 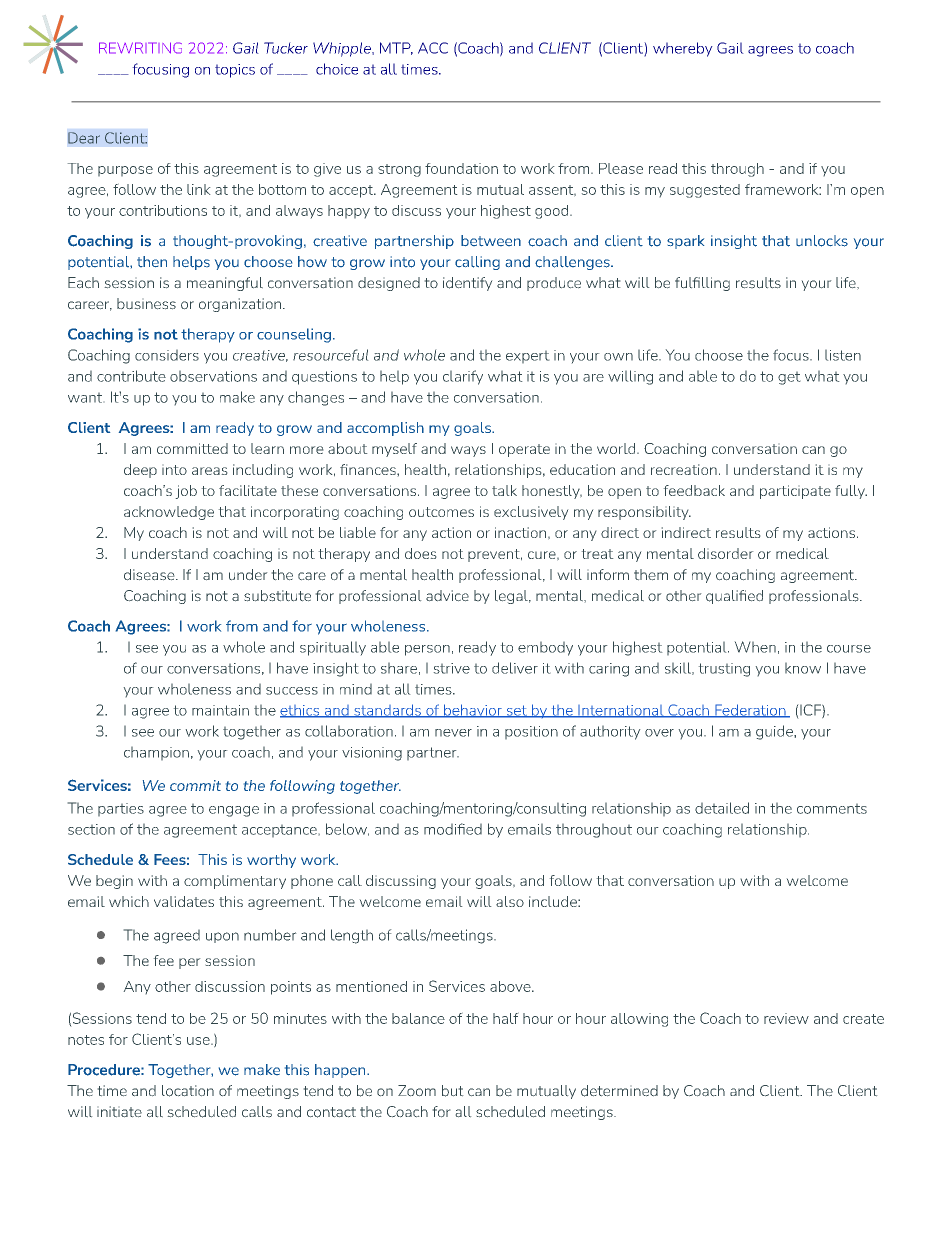 What do you see at coordinates (235, 71) in the document?
I see `topics` at bounding box center [235, 71].
